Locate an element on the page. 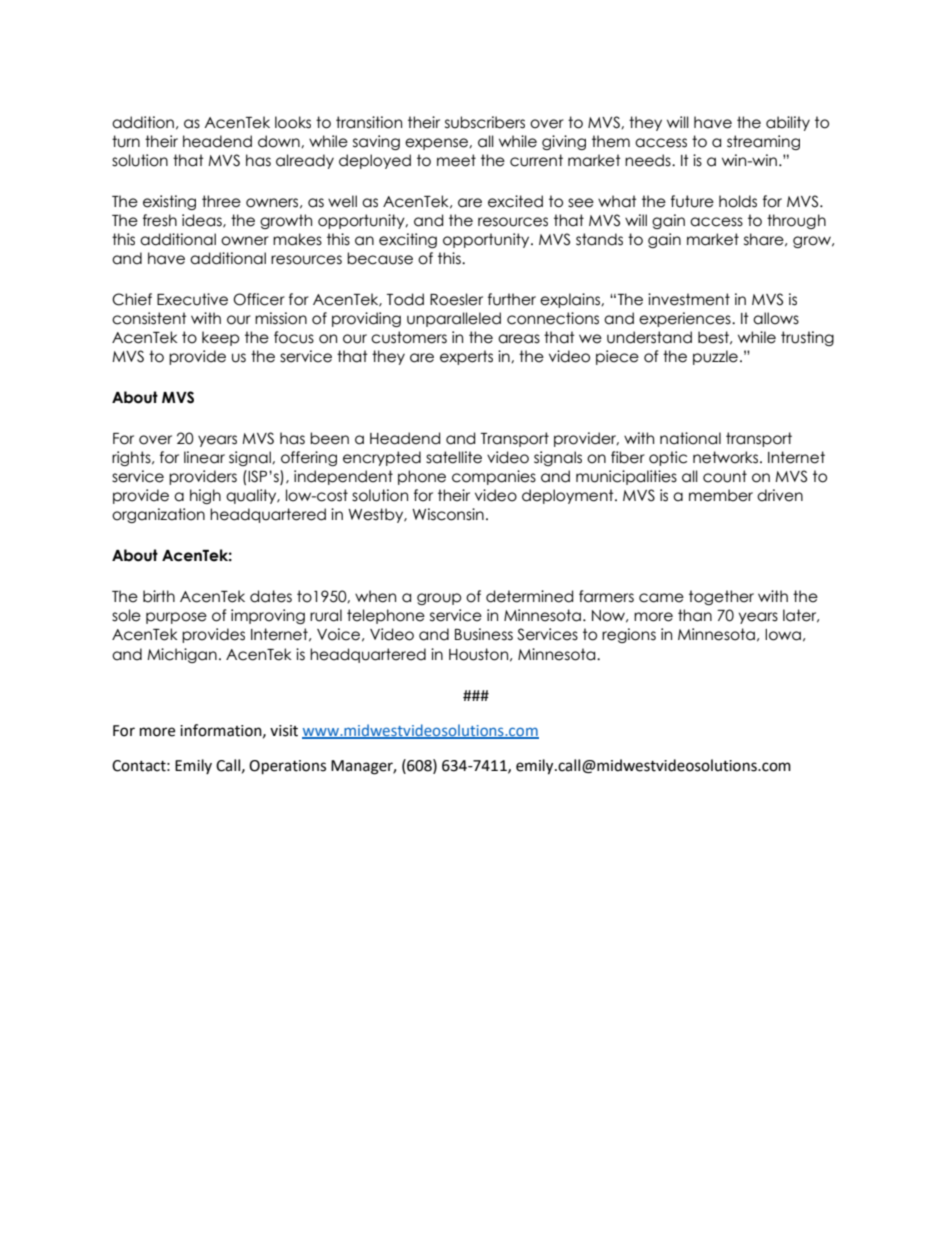 The image size is (952, 1233). visit is located at coordinates (284, 731).
